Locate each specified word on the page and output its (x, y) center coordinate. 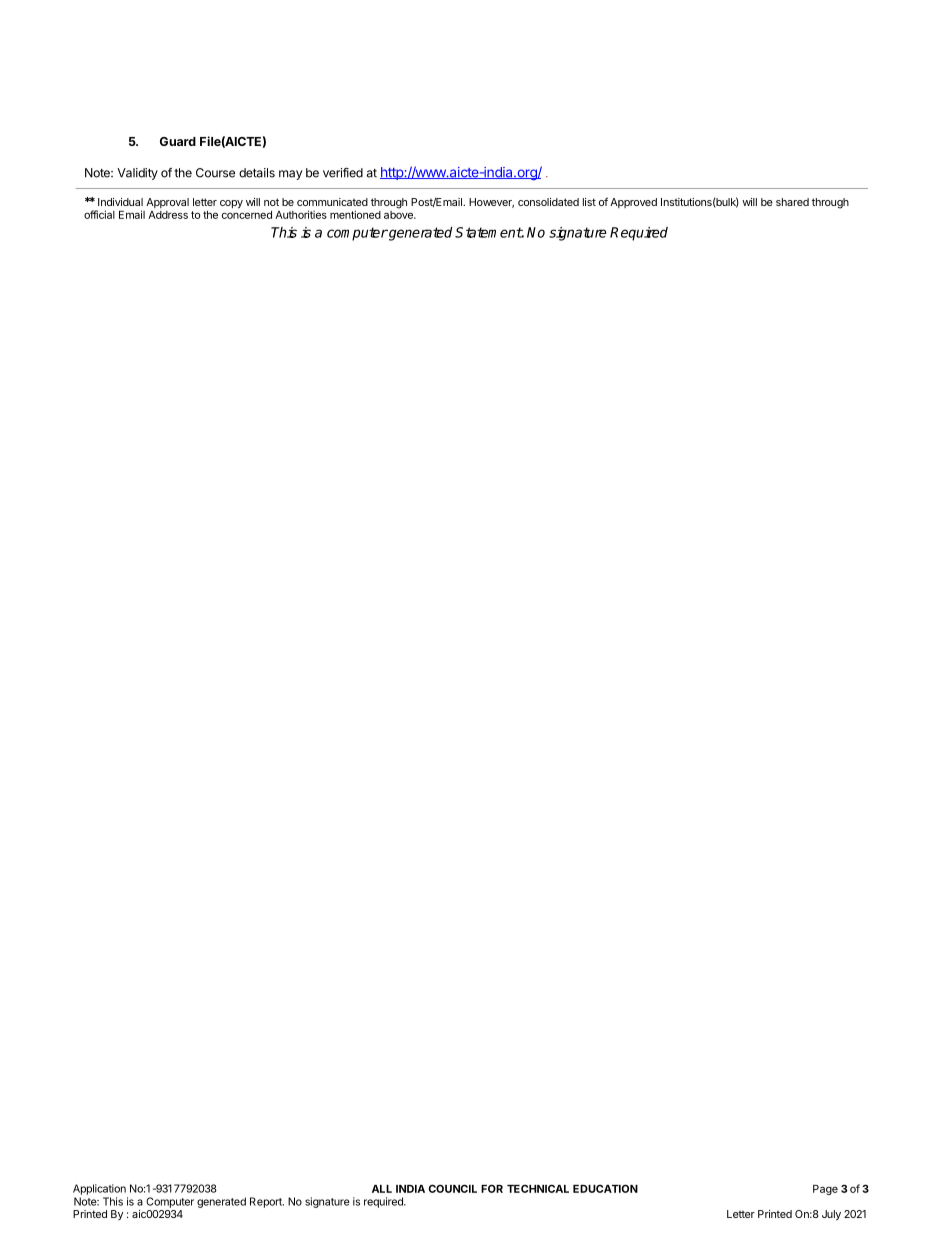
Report (267, 1202)
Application (99, 1189)
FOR (492, 1188)
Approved (633, 203)
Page (825, 1190)
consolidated (548, 202)
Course (215, 173)
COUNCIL (452, 1188)
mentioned (355, 214)
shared (792, 202)
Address (168, 215)
